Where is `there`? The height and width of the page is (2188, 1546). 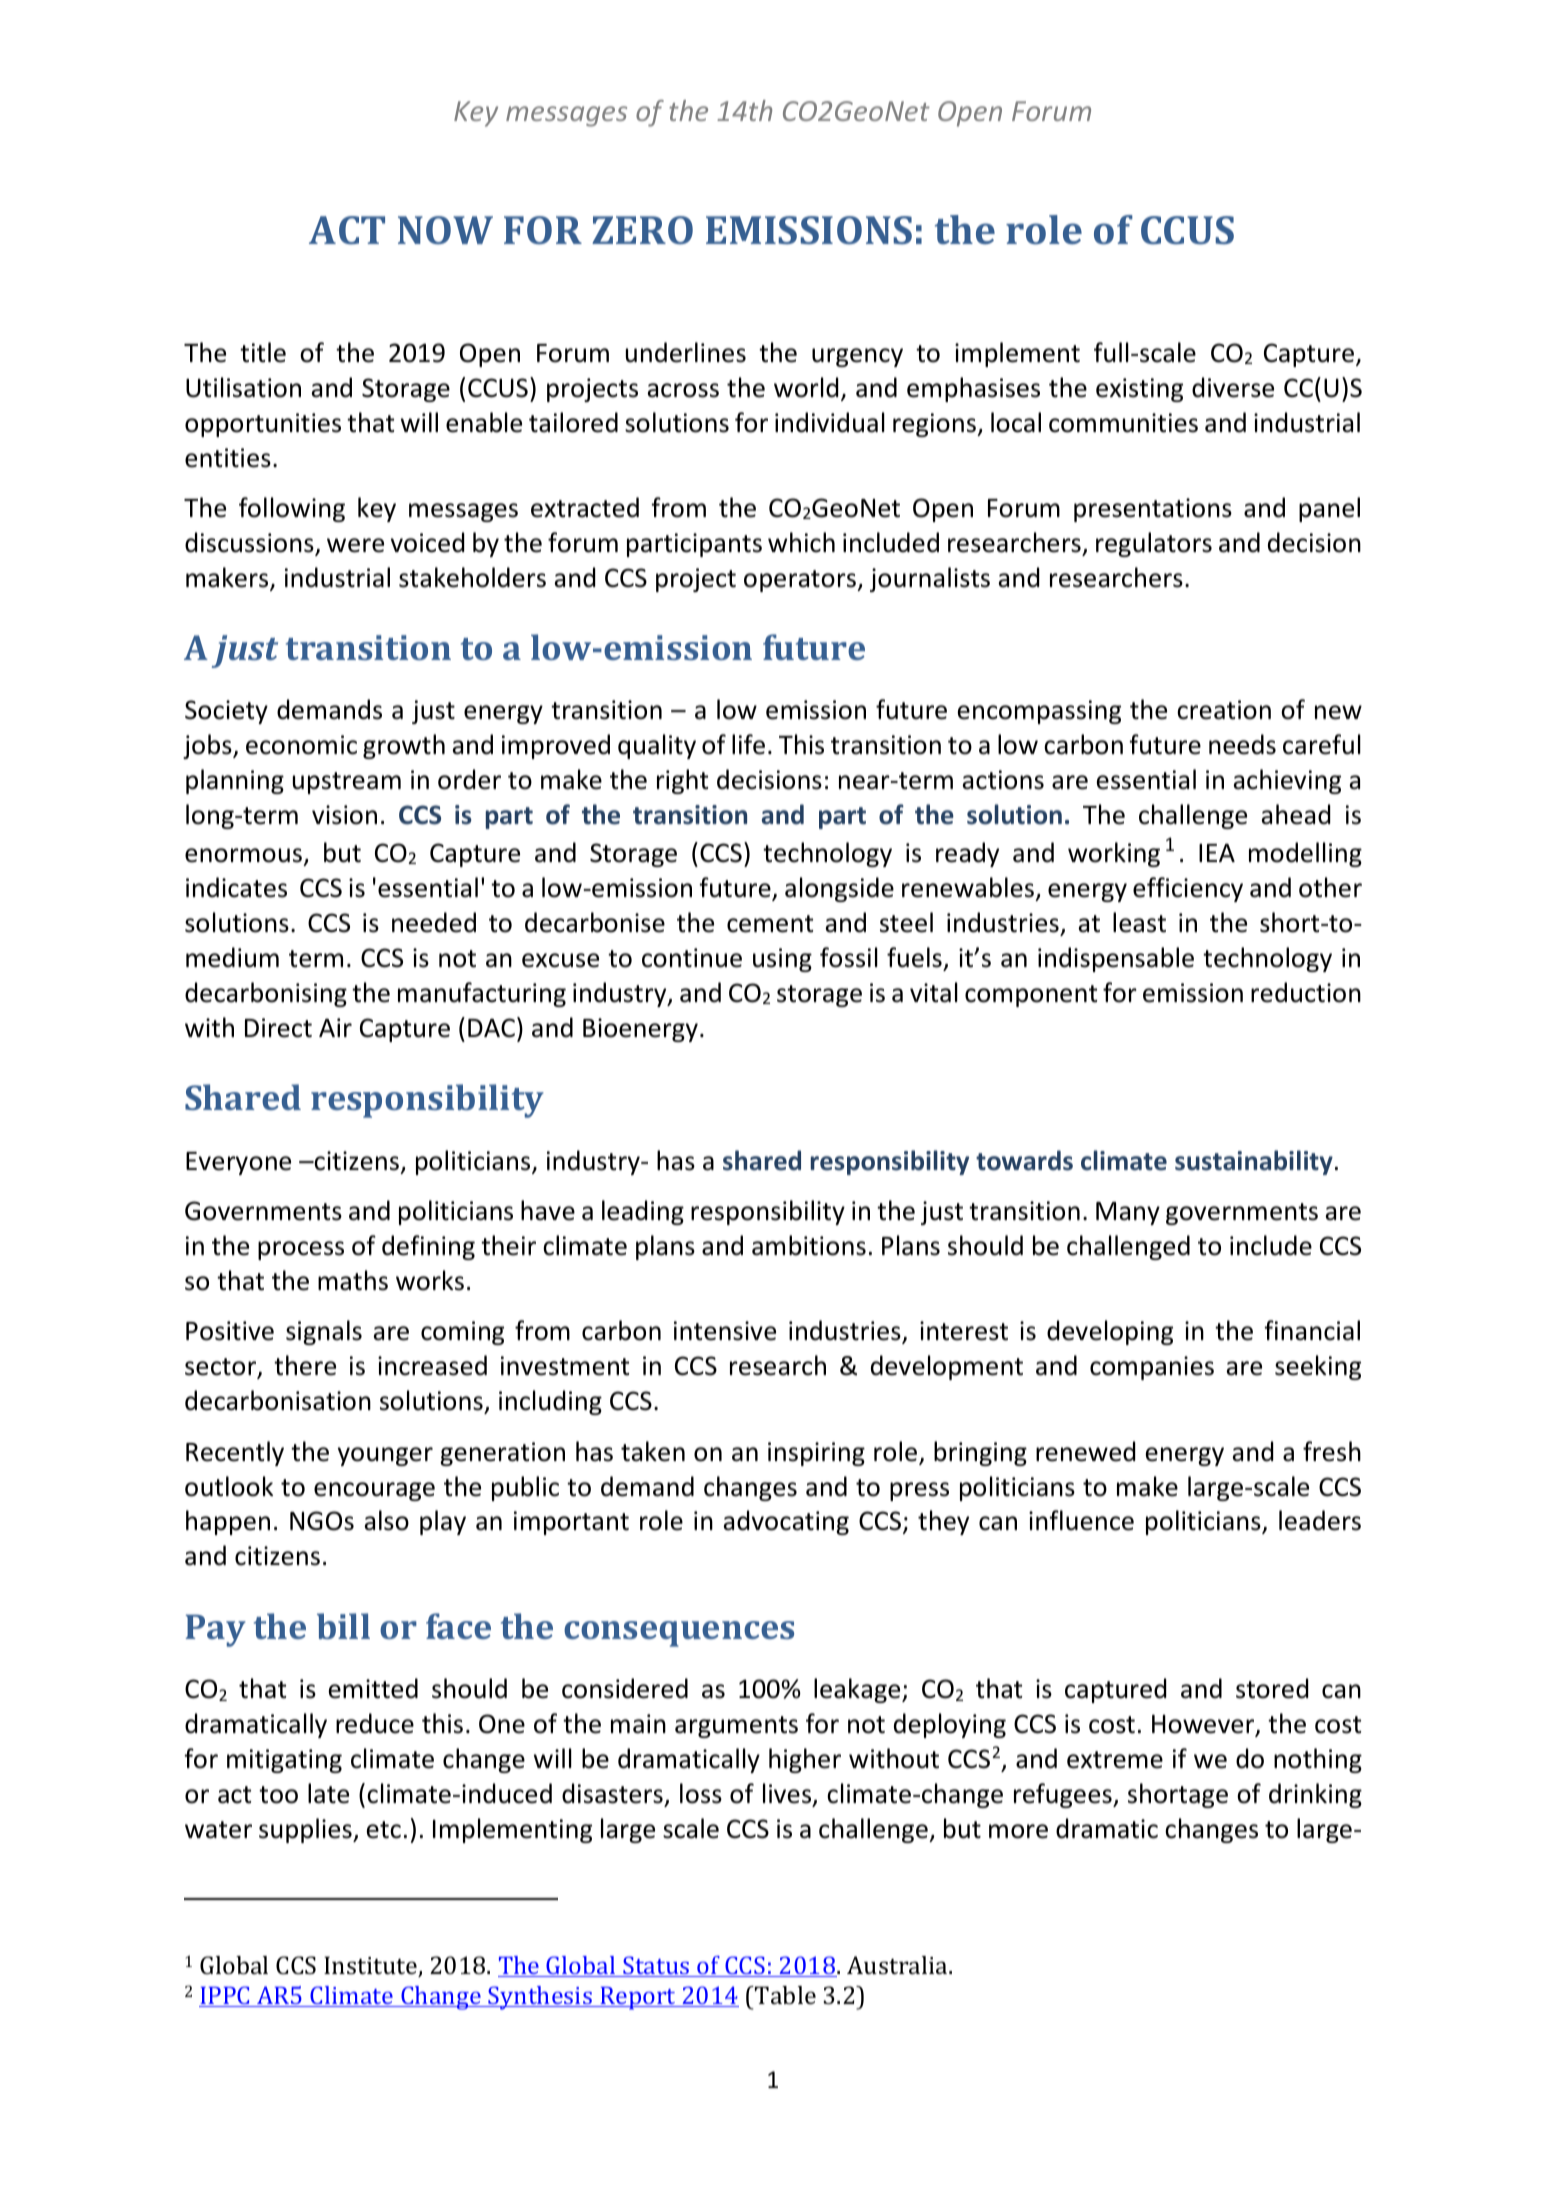 there is located at coordinates (305, 1365).
